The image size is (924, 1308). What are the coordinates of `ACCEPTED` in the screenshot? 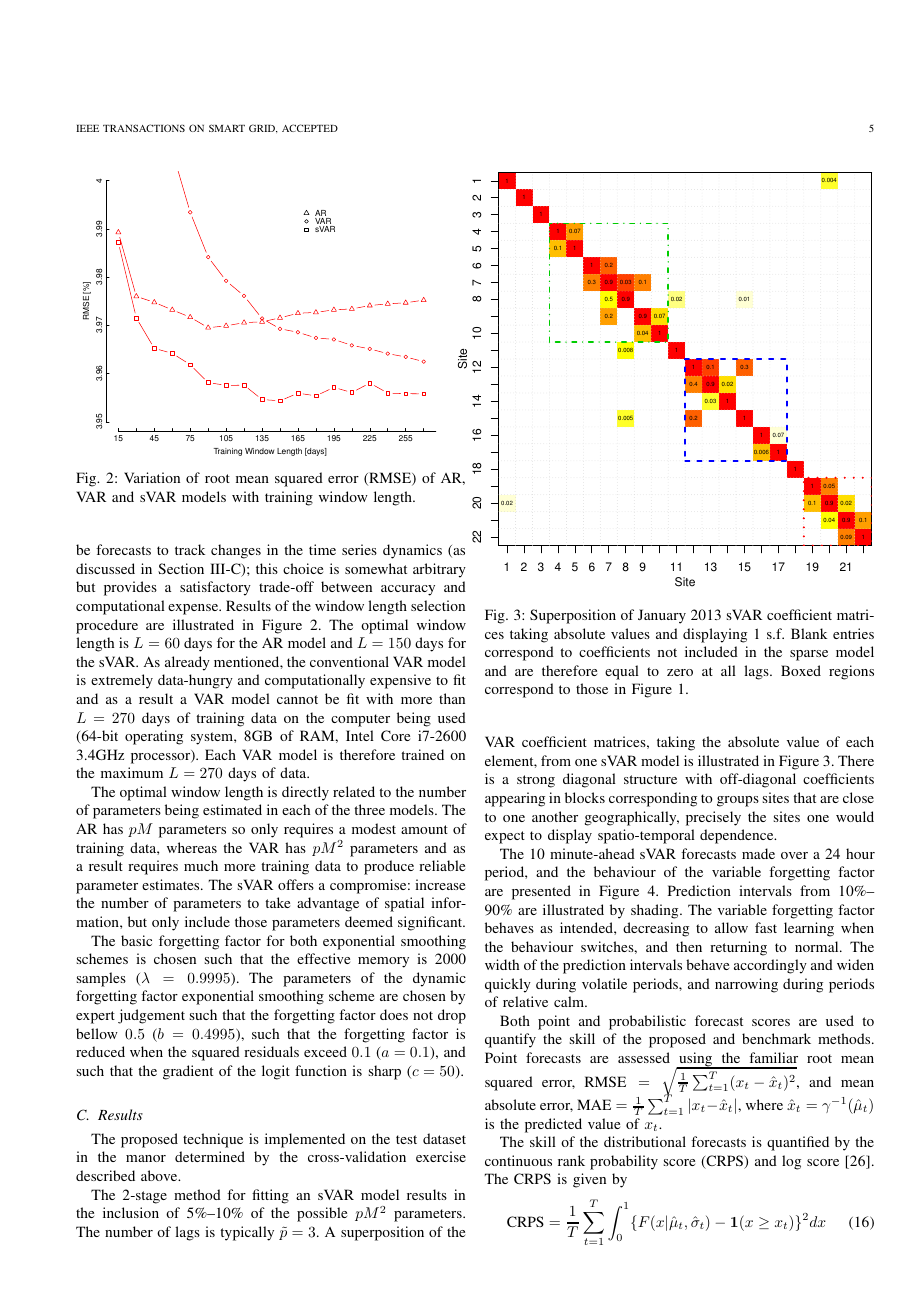 It's located at (310, 128).
